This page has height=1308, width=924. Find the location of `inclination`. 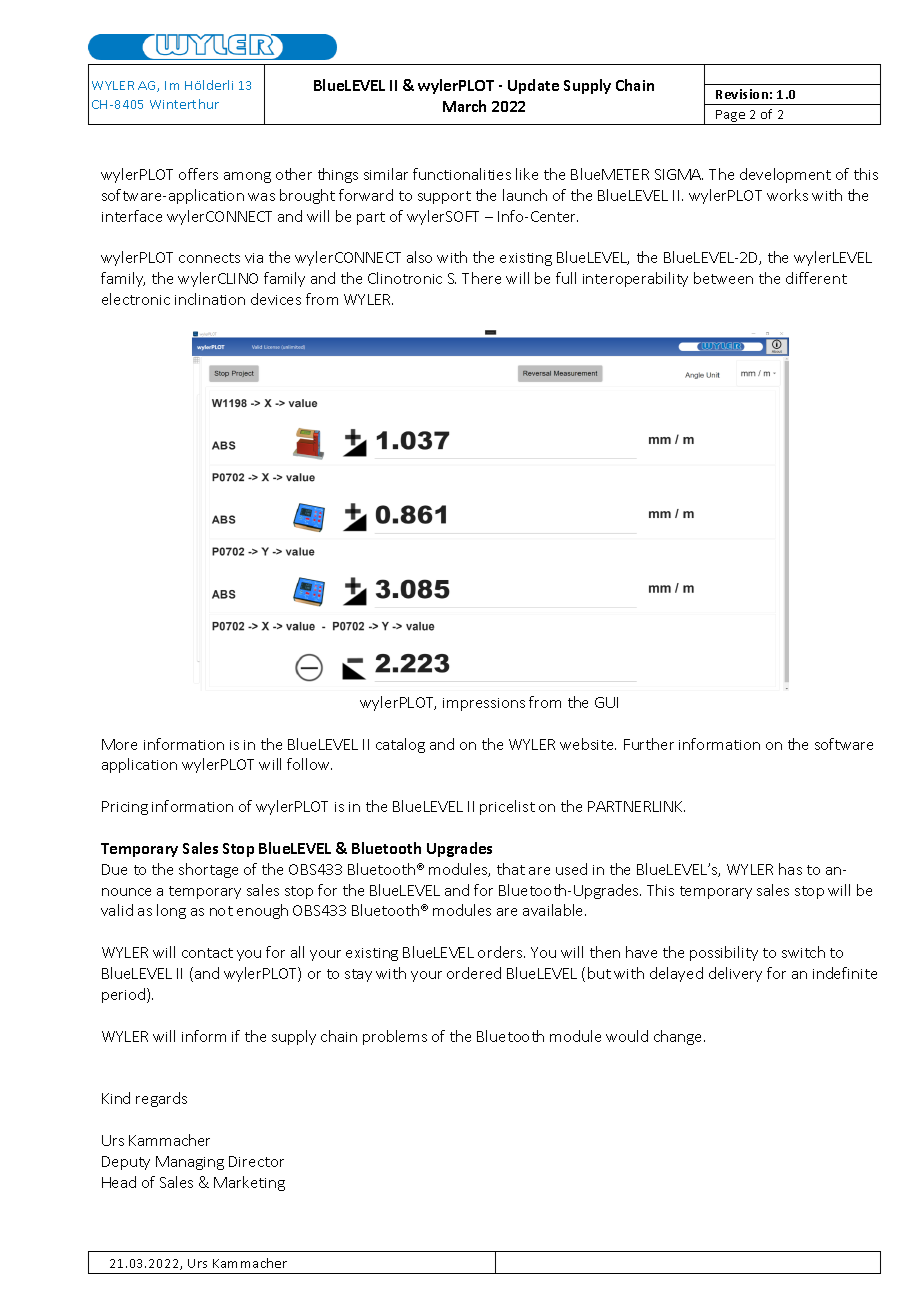

inclination is located at coordinates (210, 299).
